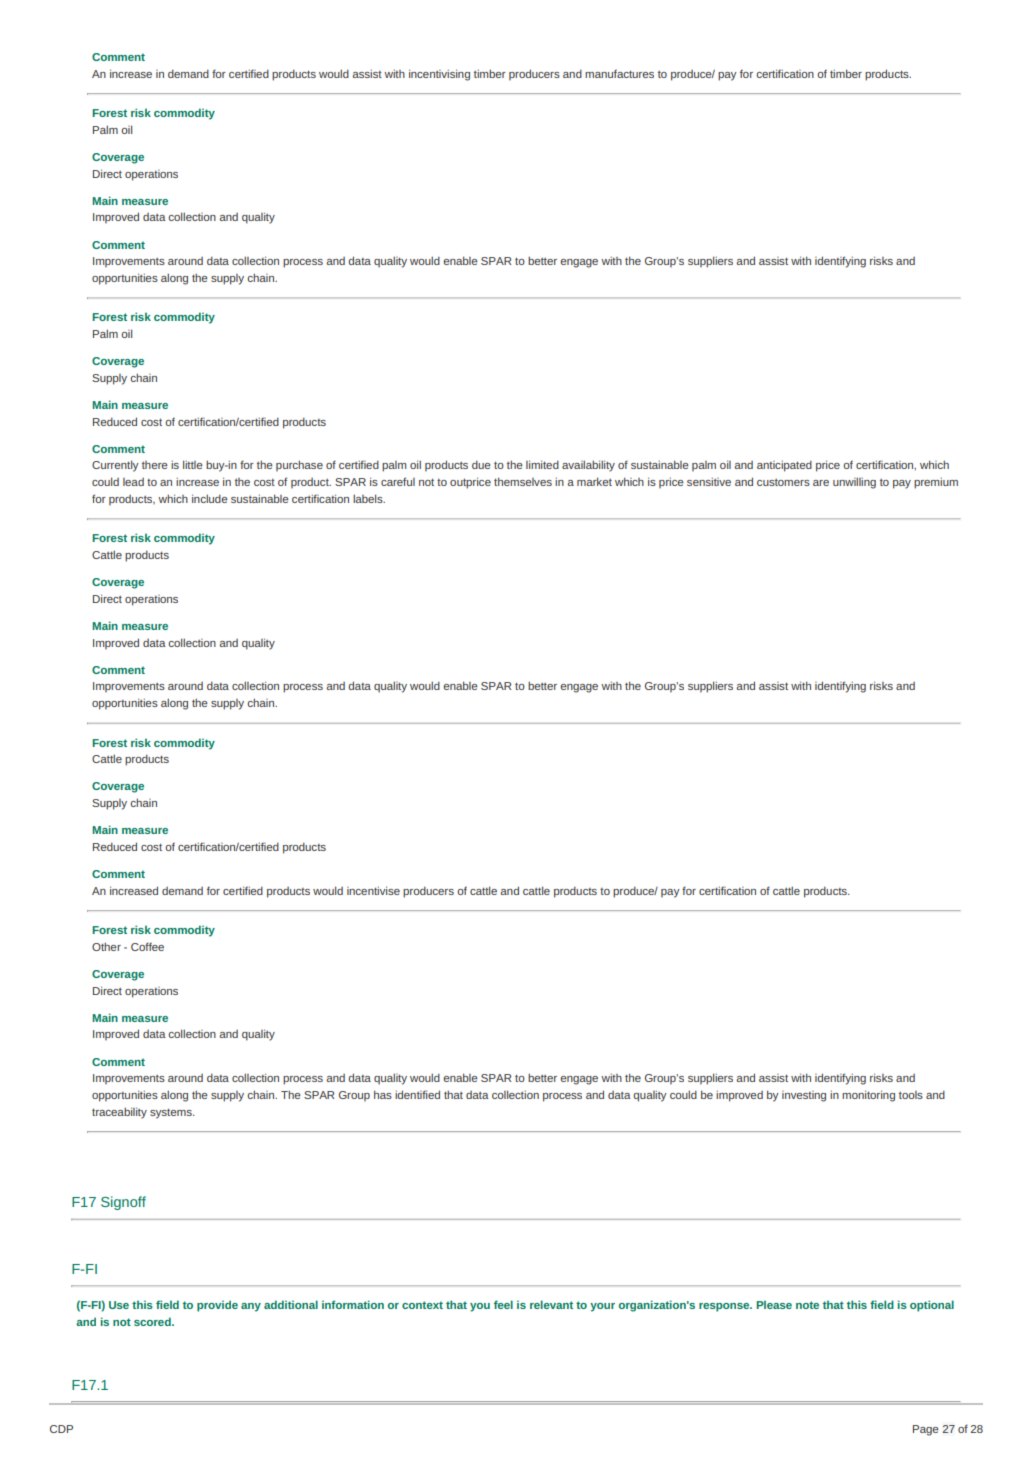 This page has height=1462, width=1033. I want to click on incentivise, so click(373, 890).
